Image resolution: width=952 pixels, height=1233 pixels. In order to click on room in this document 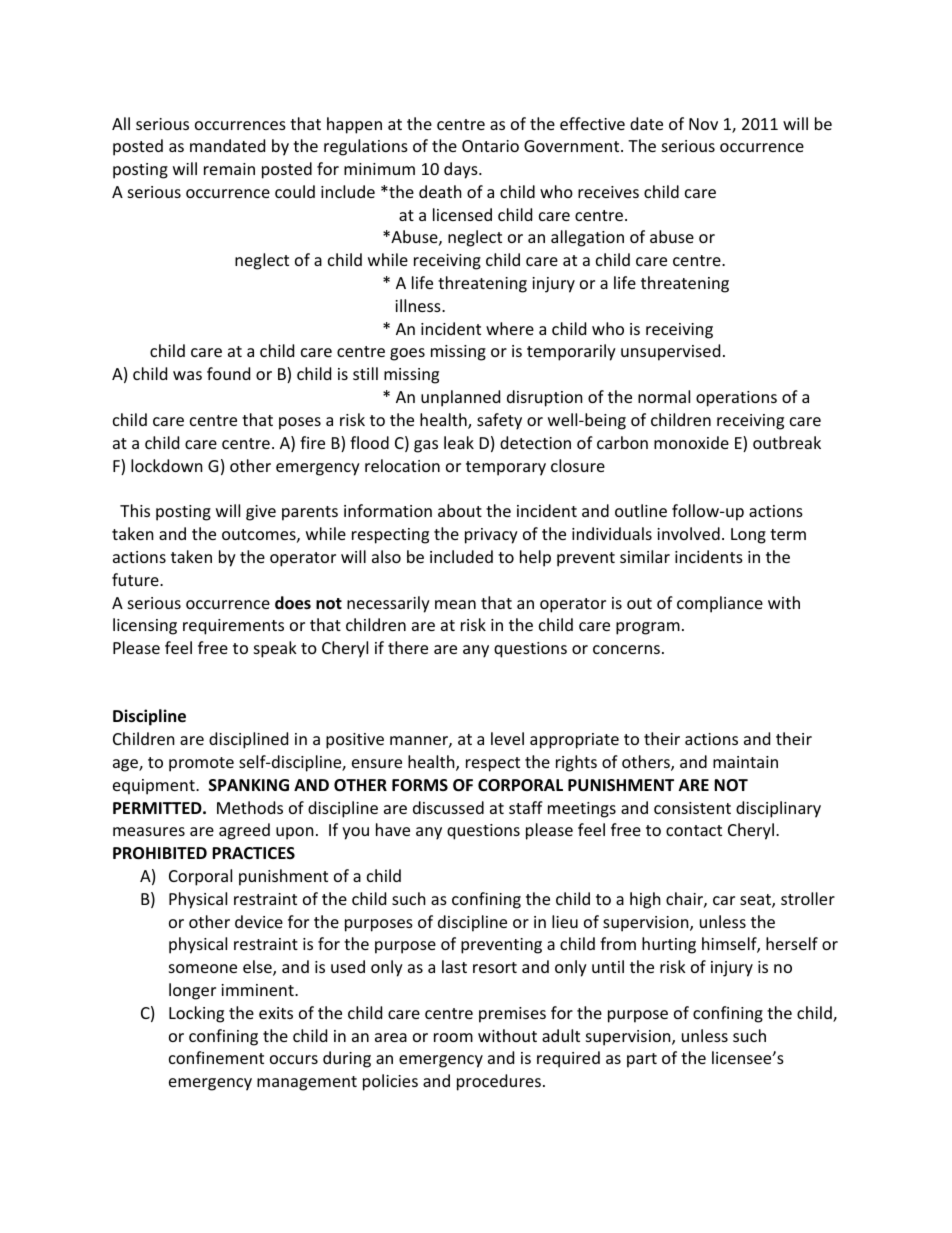, I will do `click(453, 1037)`.
